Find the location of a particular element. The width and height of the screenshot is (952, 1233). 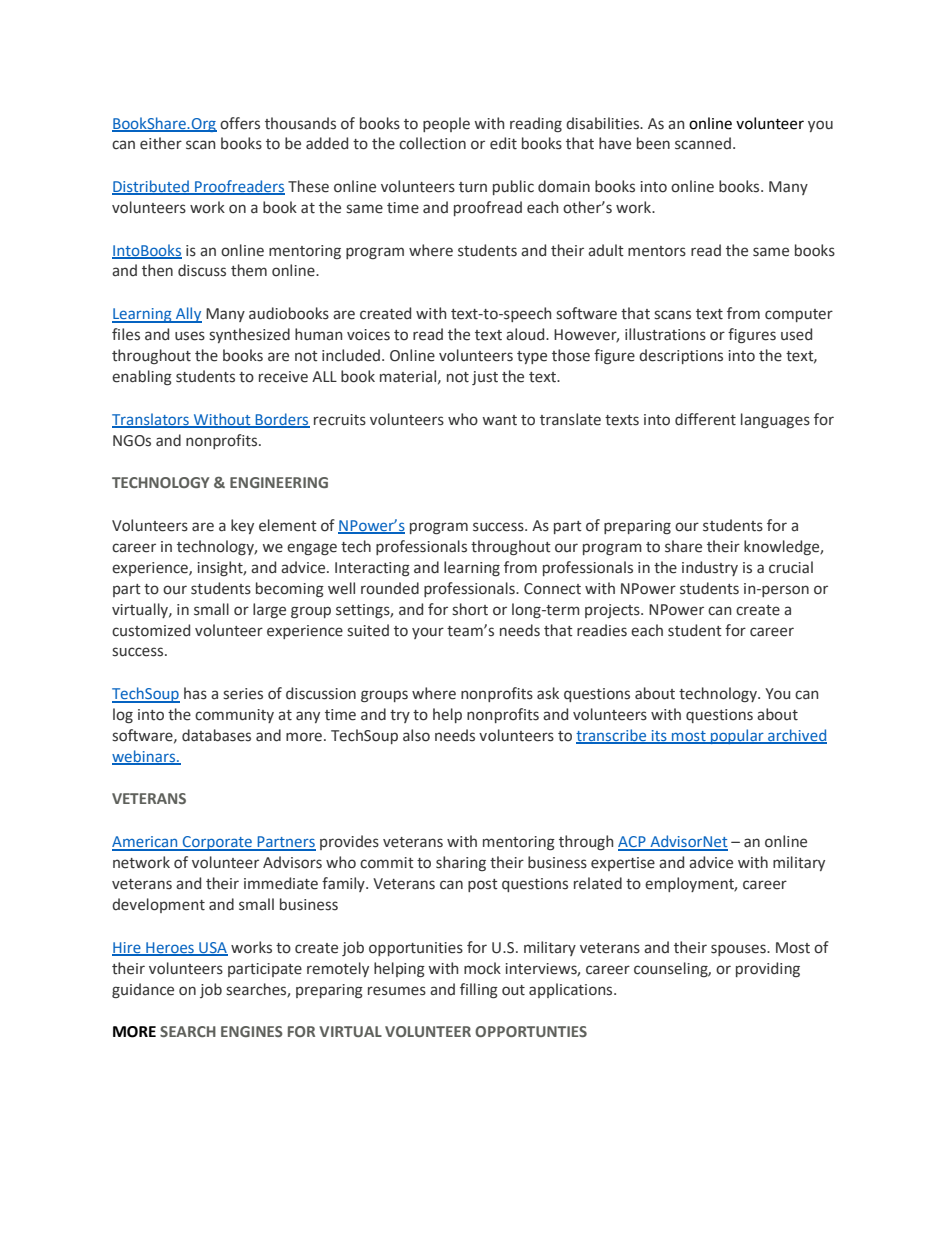

either is located at coordinates (161, 143).
